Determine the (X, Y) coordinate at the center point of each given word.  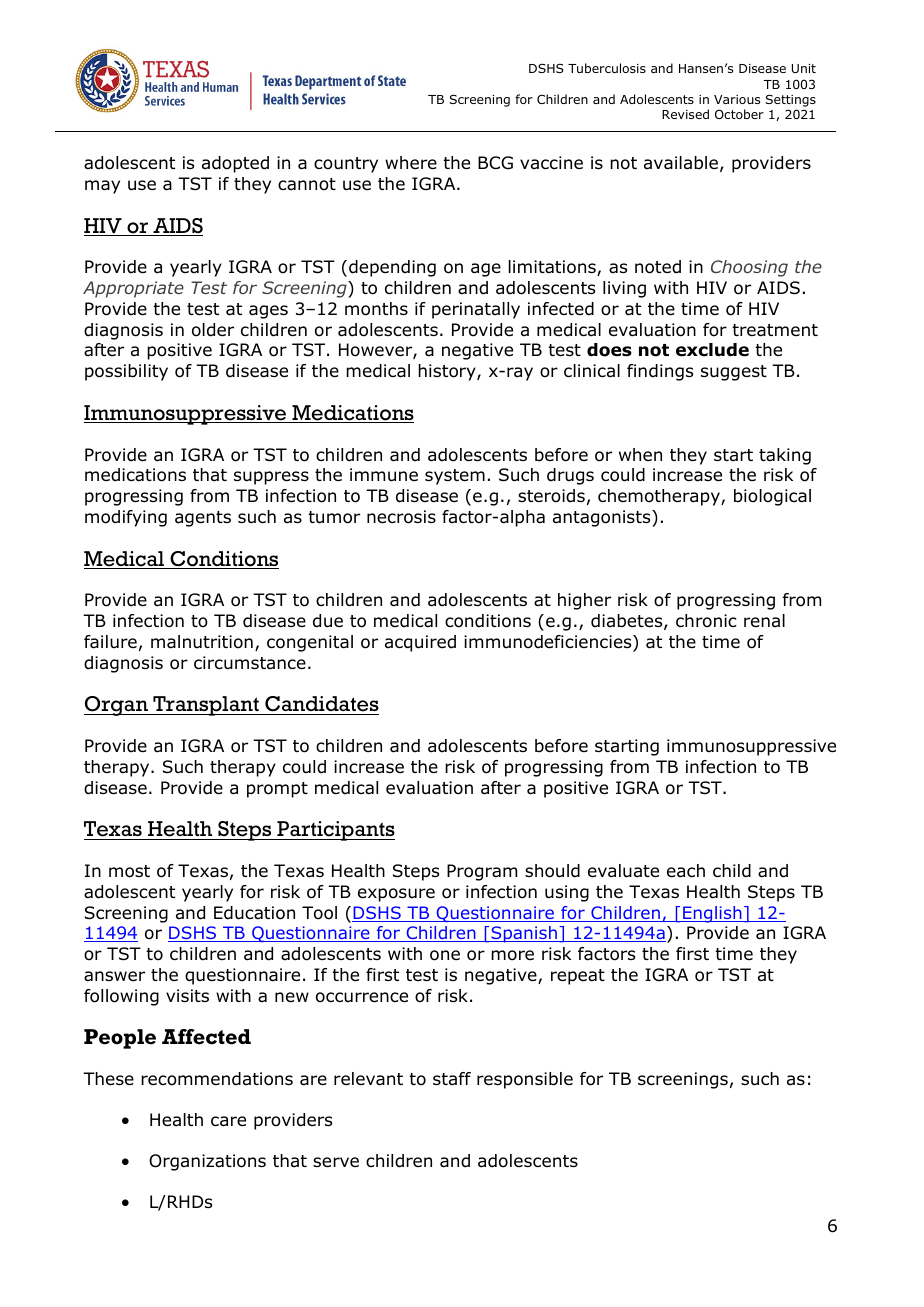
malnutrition (202, 642)
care (228, 1121)
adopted (235, 164)
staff (452, 1078)
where (411, 163)
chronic (706, 621)
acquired (420, 643)
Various (737, 99)
